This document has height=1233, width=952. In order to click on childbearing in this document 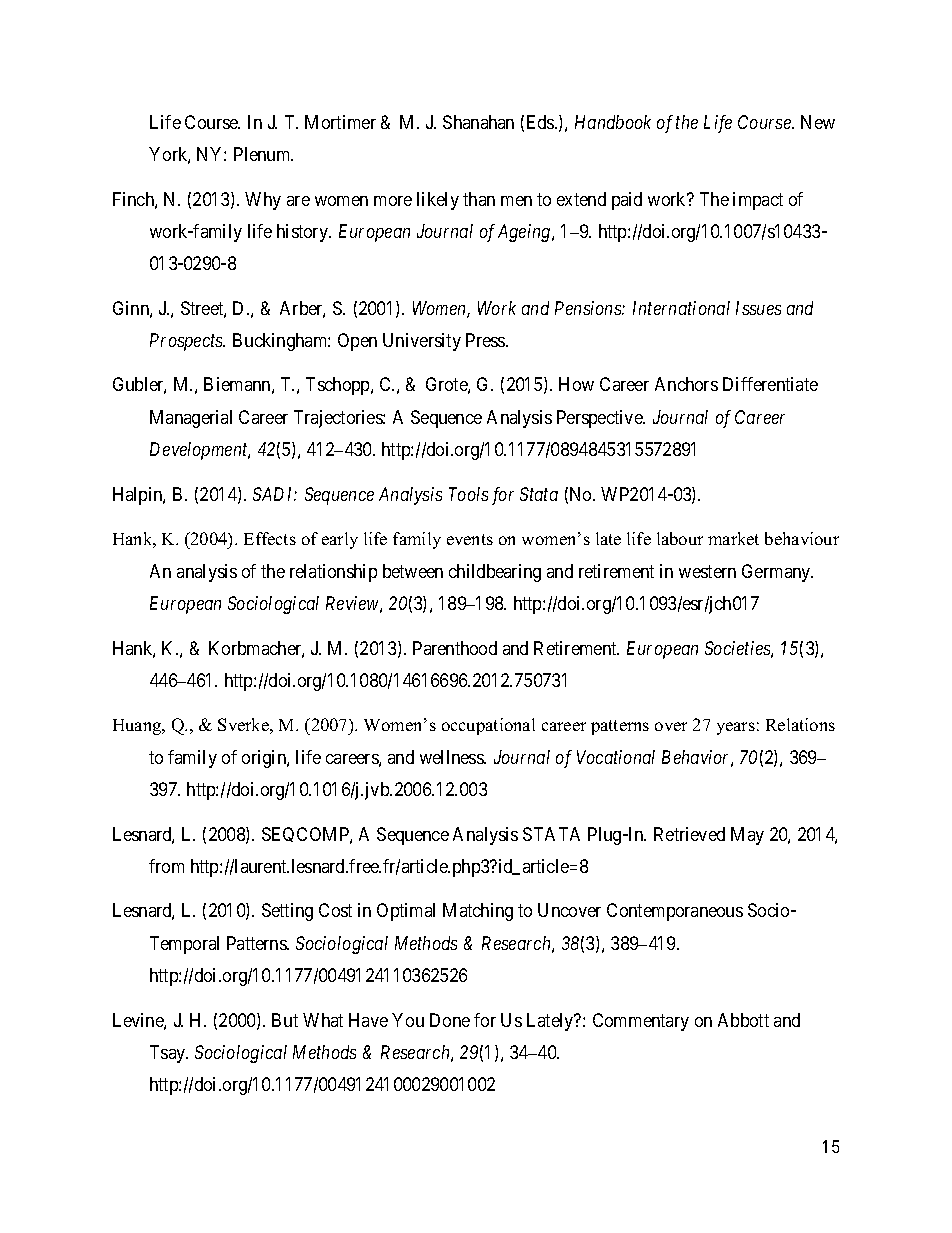, I will do `click(495, 573)`.
